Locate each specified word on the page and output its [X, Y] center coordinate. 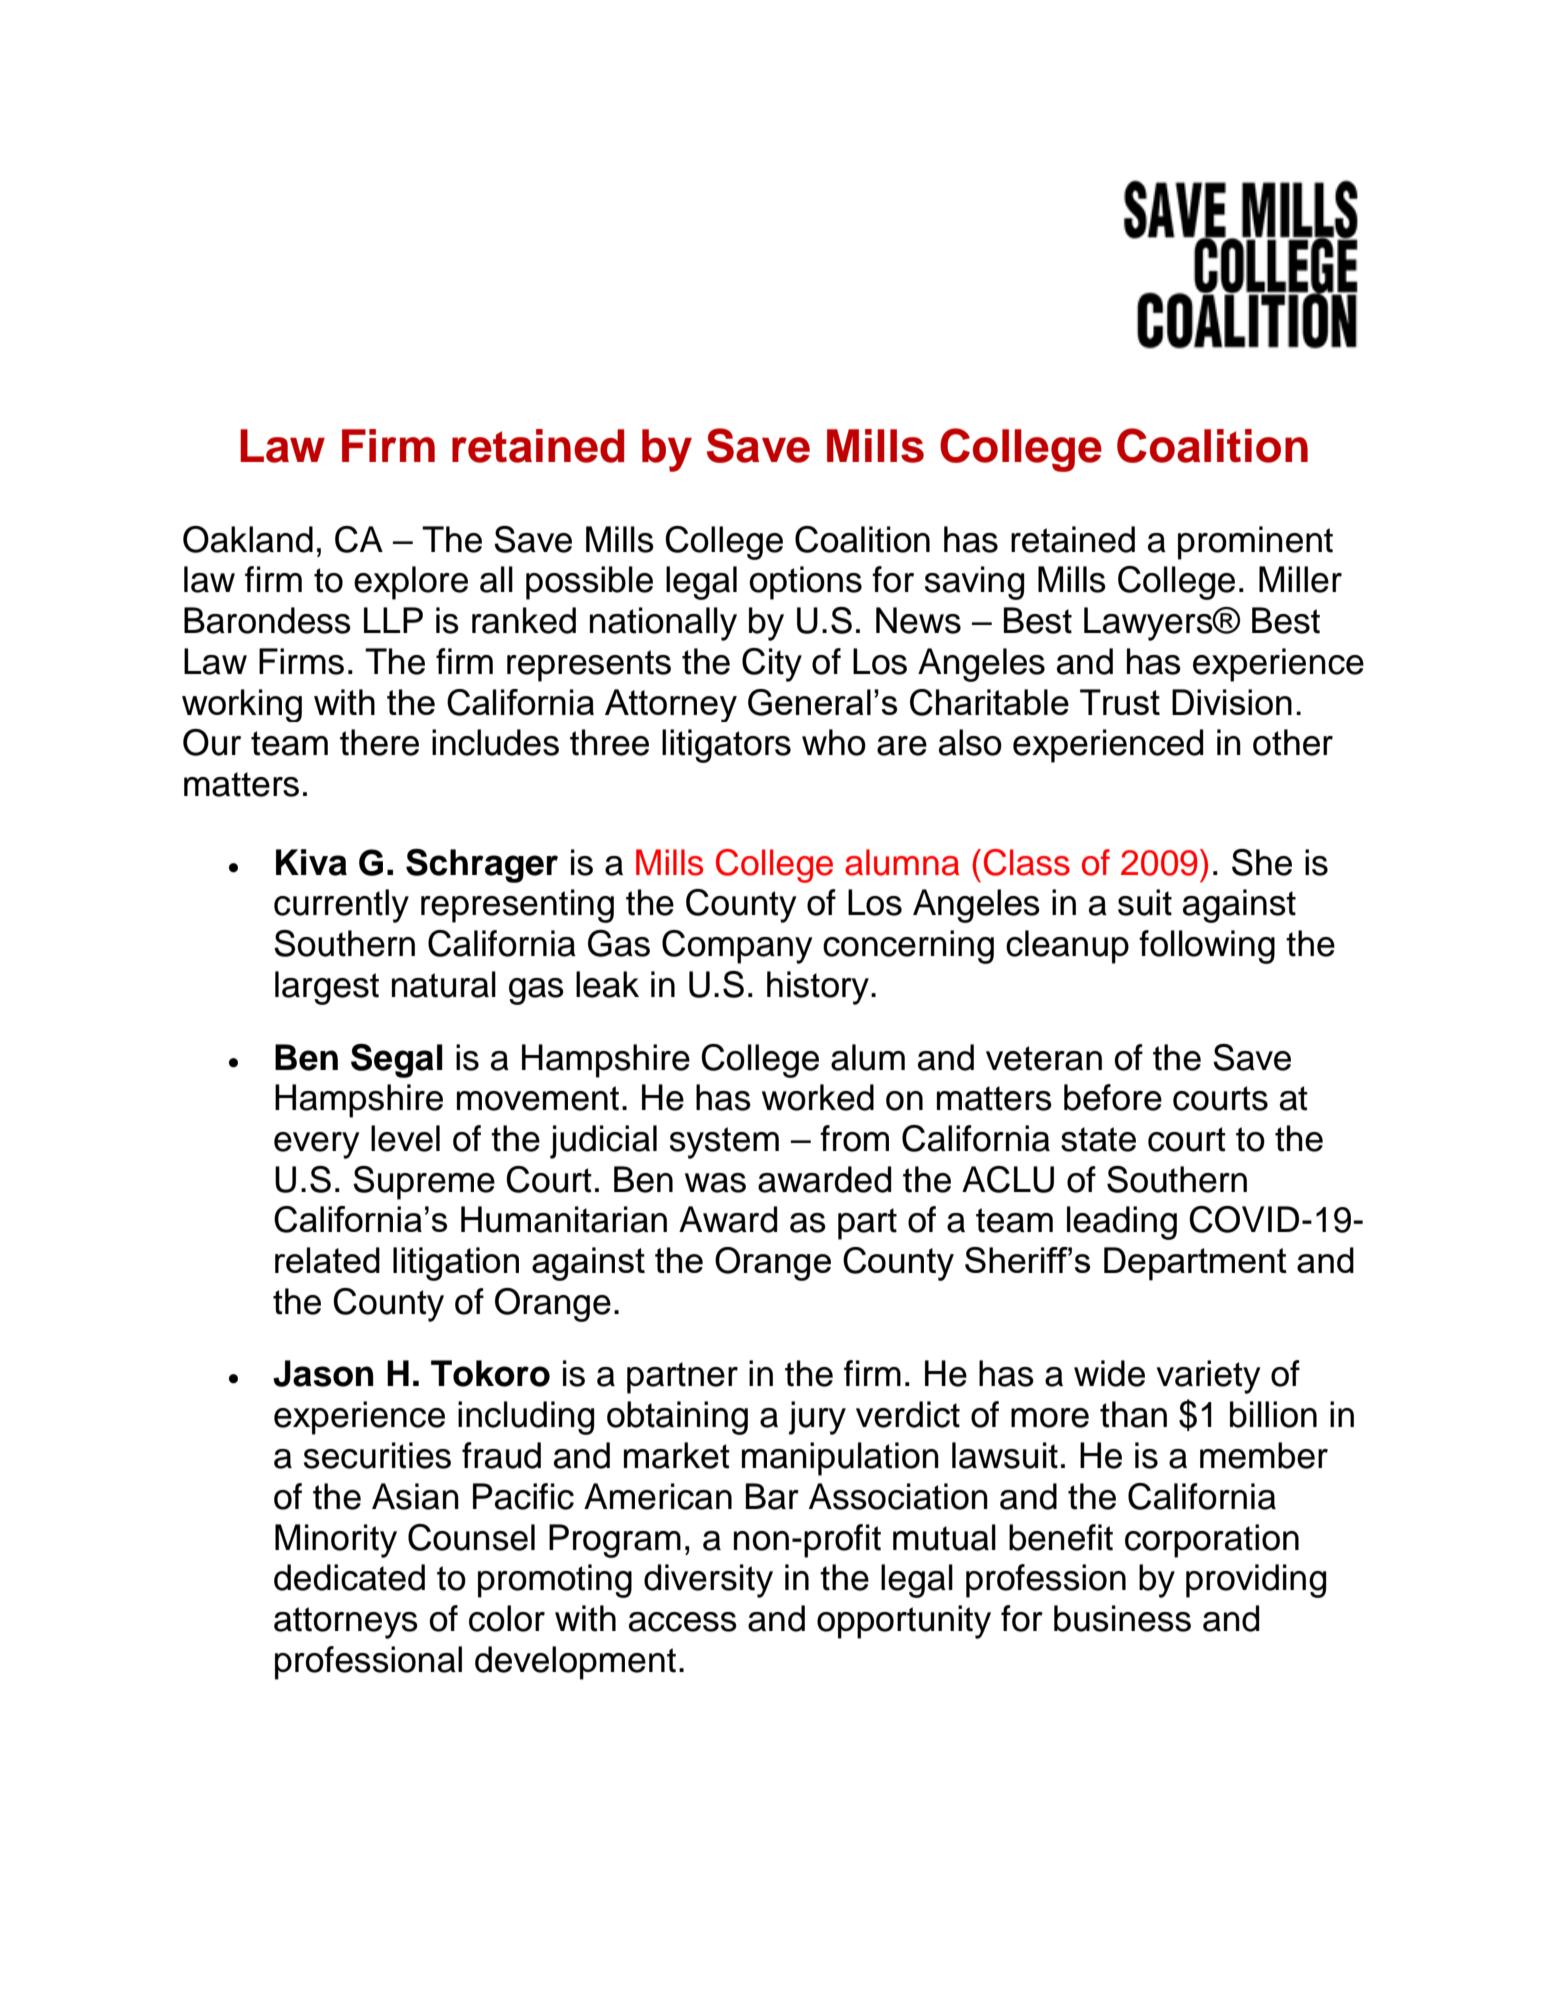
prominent [1255, 543]
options [805, 583]
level [405, 1138]
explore [411, 583]
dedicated [349, 1577]
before [1113, 1097]
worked [818, 1097]
